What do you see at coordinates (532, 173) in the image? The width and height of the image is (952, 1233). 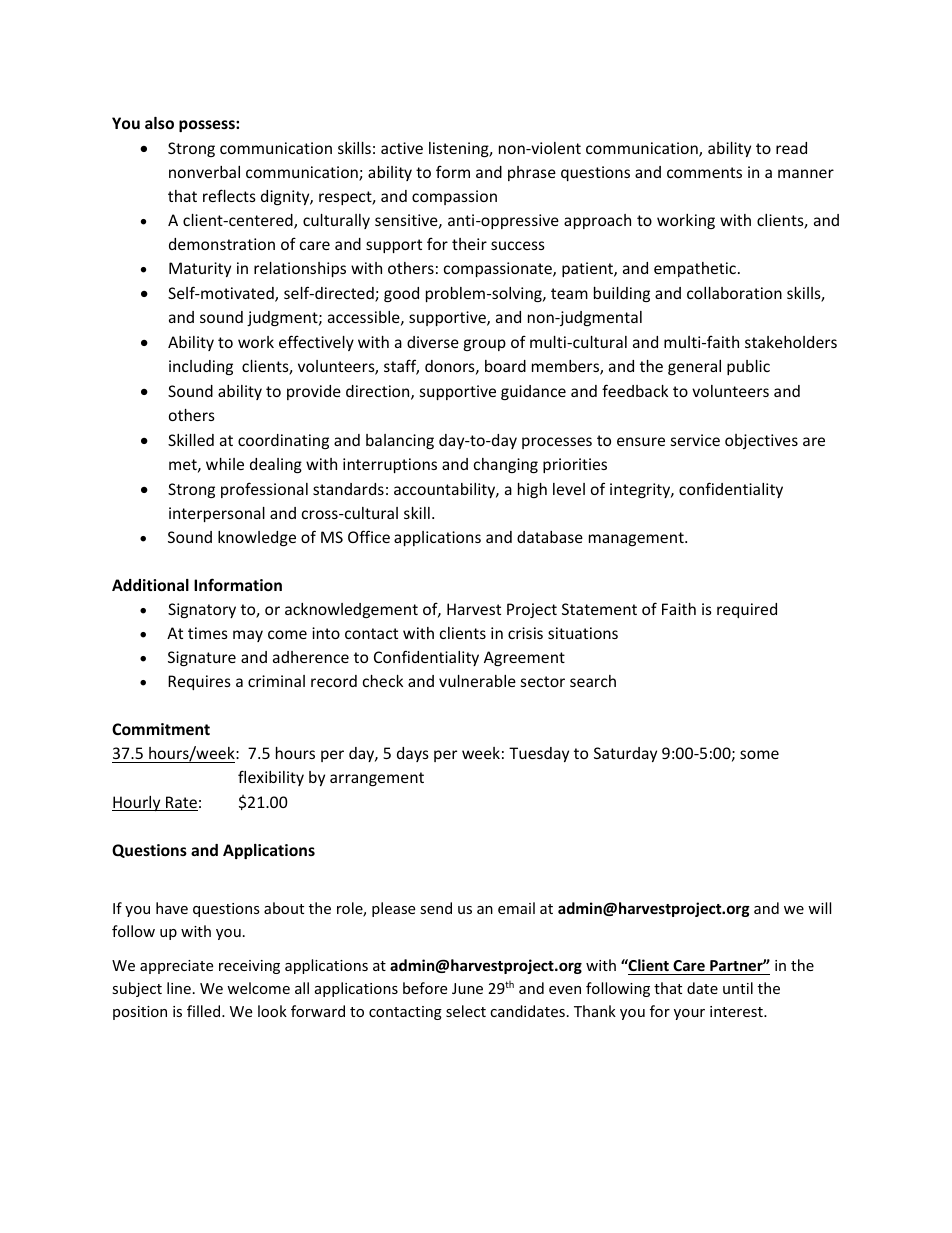 I see `phrase` at bounding box center [532, 173].
